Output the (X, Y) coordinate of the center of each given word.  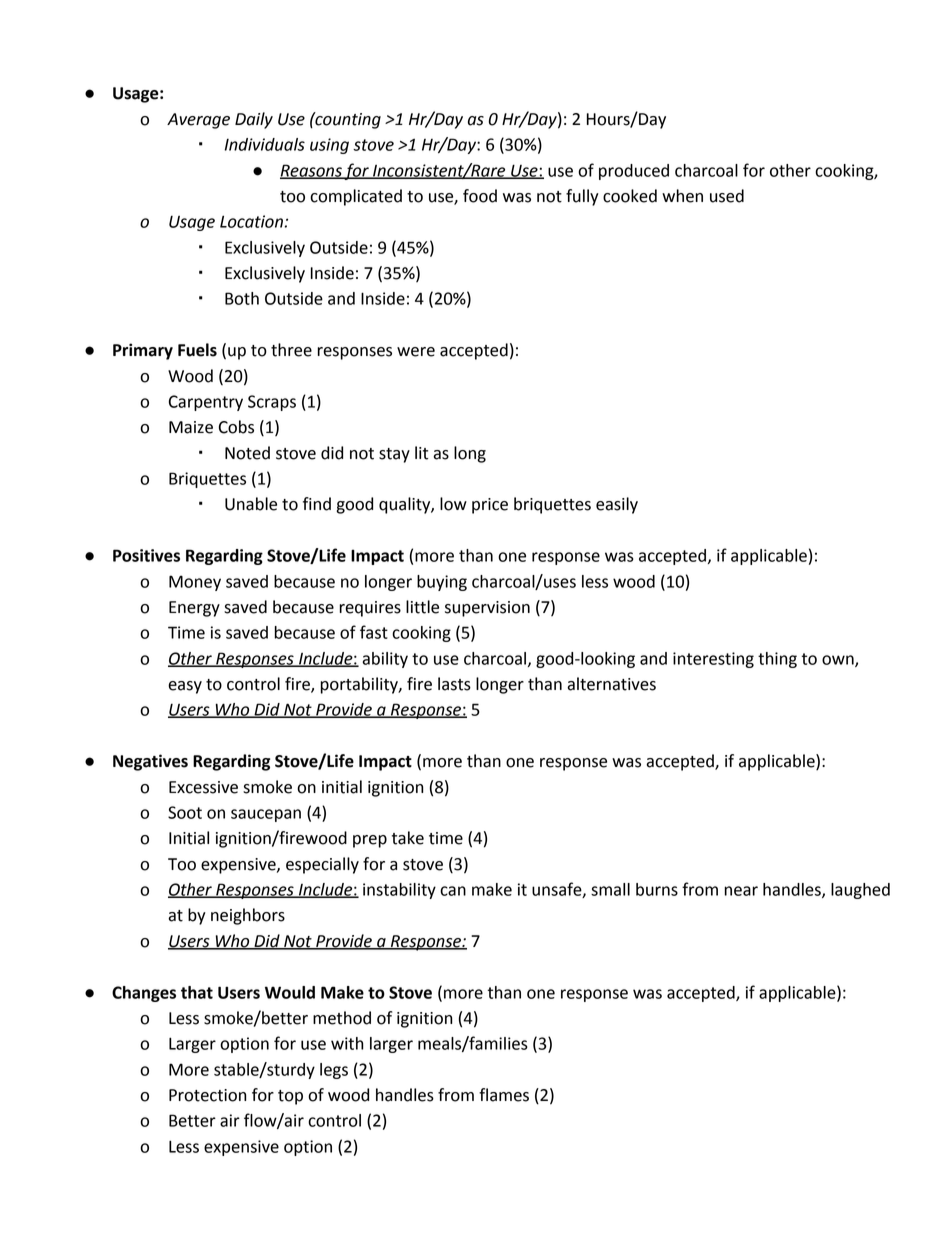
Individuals (265, 144)
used (727, 196)
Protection (207, 1095)
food (480, 196)
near (741, 891)
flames (504, 1095)
